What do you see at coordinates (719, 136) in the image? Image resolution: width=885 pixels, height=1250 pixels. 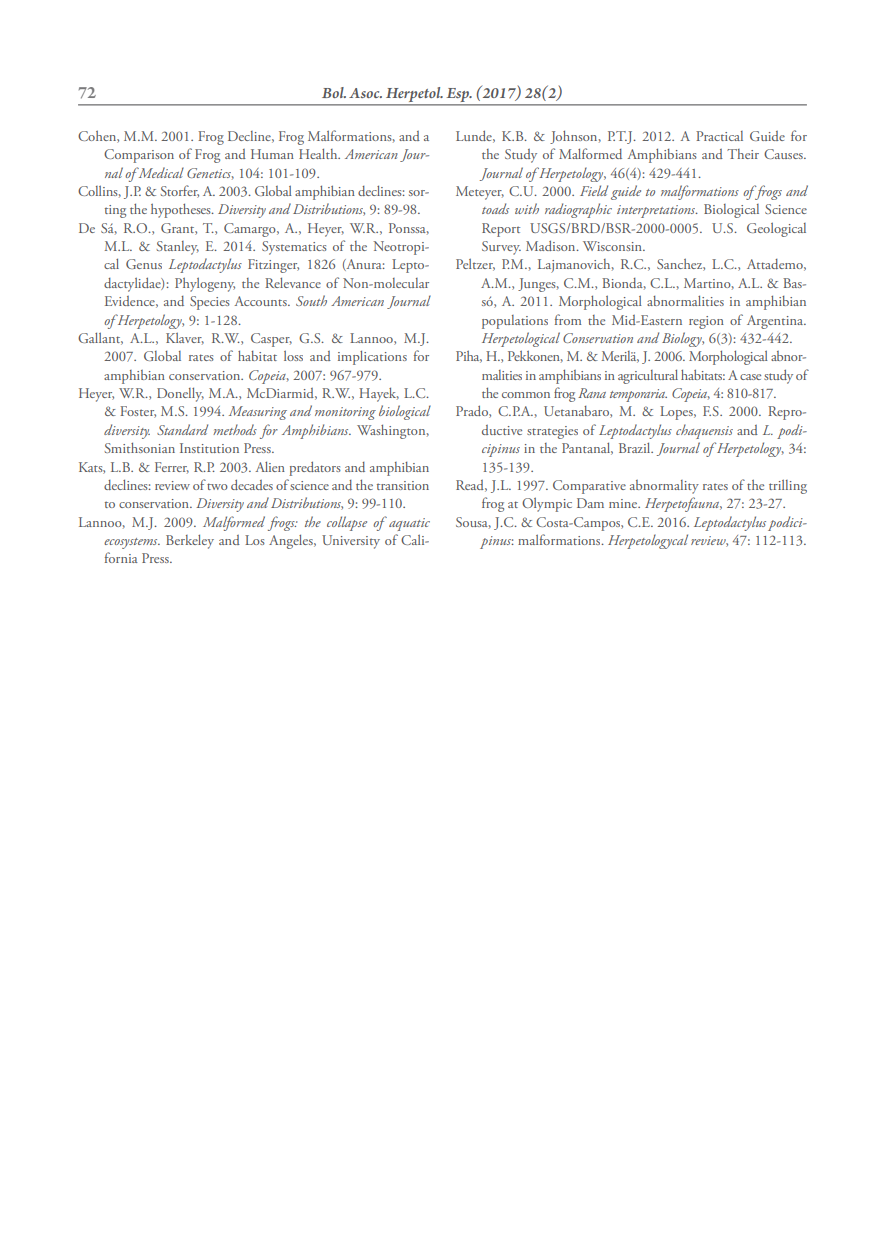 I see `Practical` at bounding box center [719, 136].
